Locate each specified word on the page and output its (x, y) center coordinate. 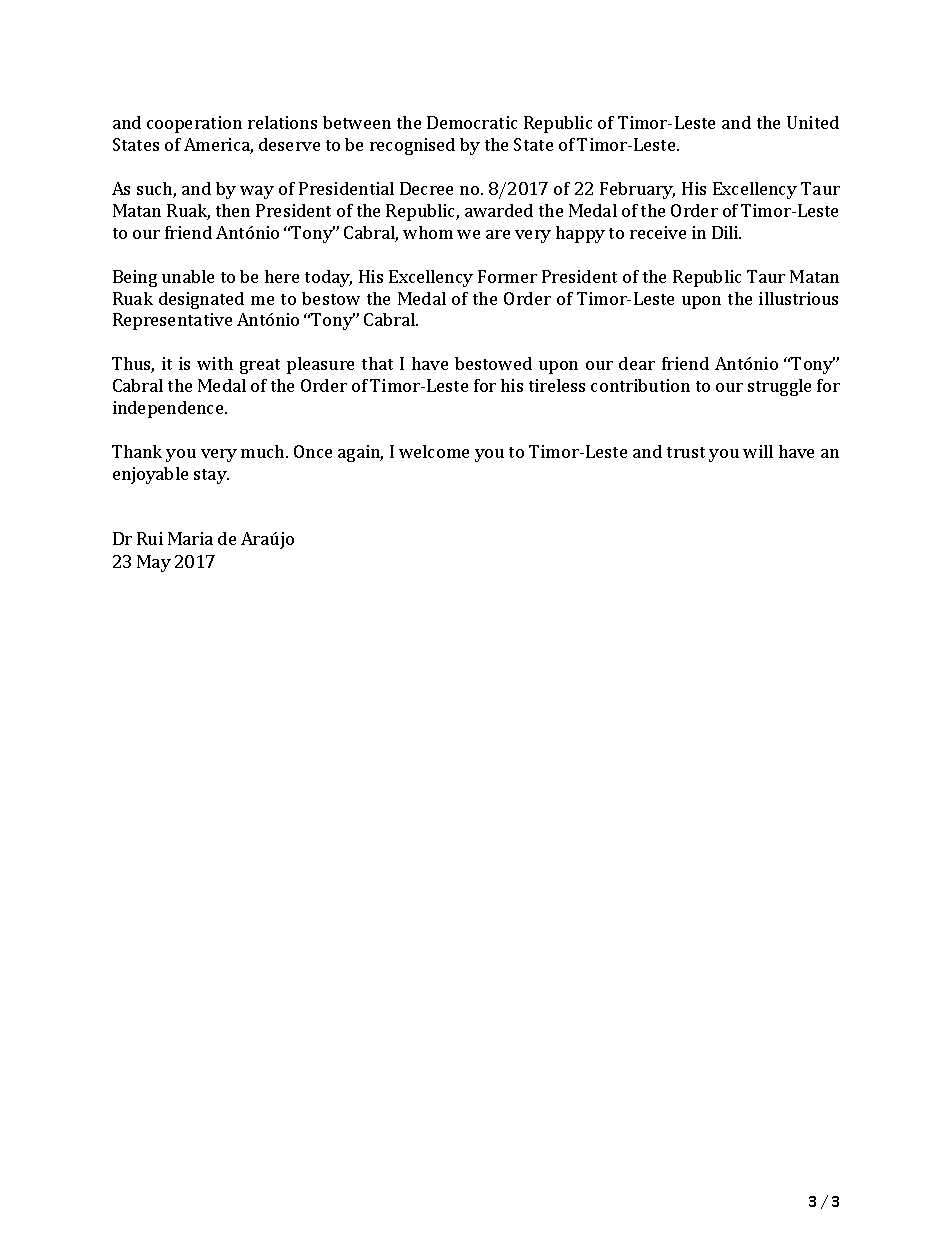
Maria (190, 538)
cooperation (194, 124)
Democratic (472, 122)
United (813, 122)
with (215, 363)
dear (637, 363)
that (377, 363)
